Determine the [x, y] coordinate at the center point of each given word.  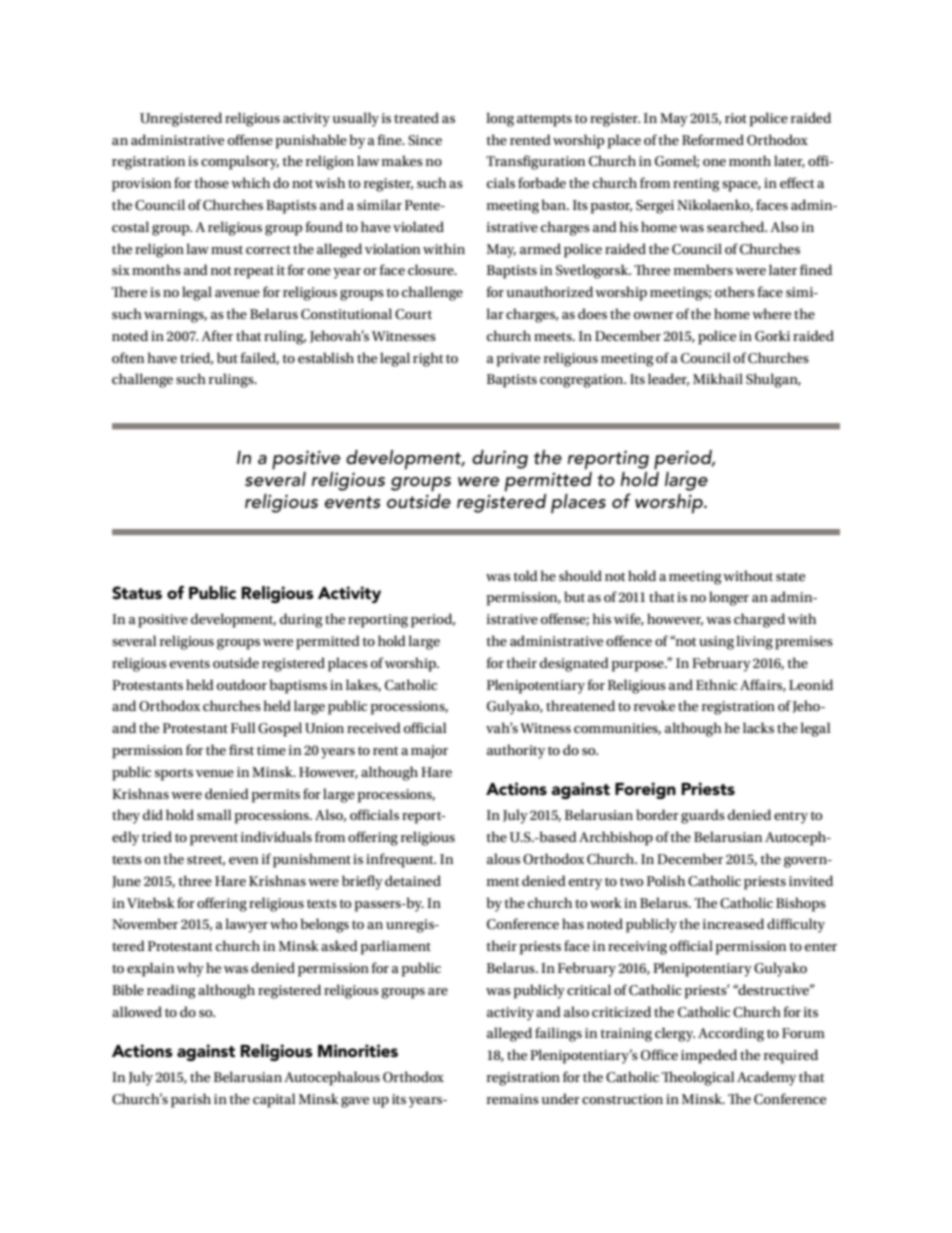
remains [513, 1099]
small [214, 814]
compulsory [240, 162]
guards [703, 816]
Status [137, 593]
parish [191, 1100]
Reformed [713, 139]
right [428, 359]
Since [425, 140]
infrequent [401, 860]
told [525, 575]
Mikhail [718, 378]
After [217, 335]
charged [759, 620]
